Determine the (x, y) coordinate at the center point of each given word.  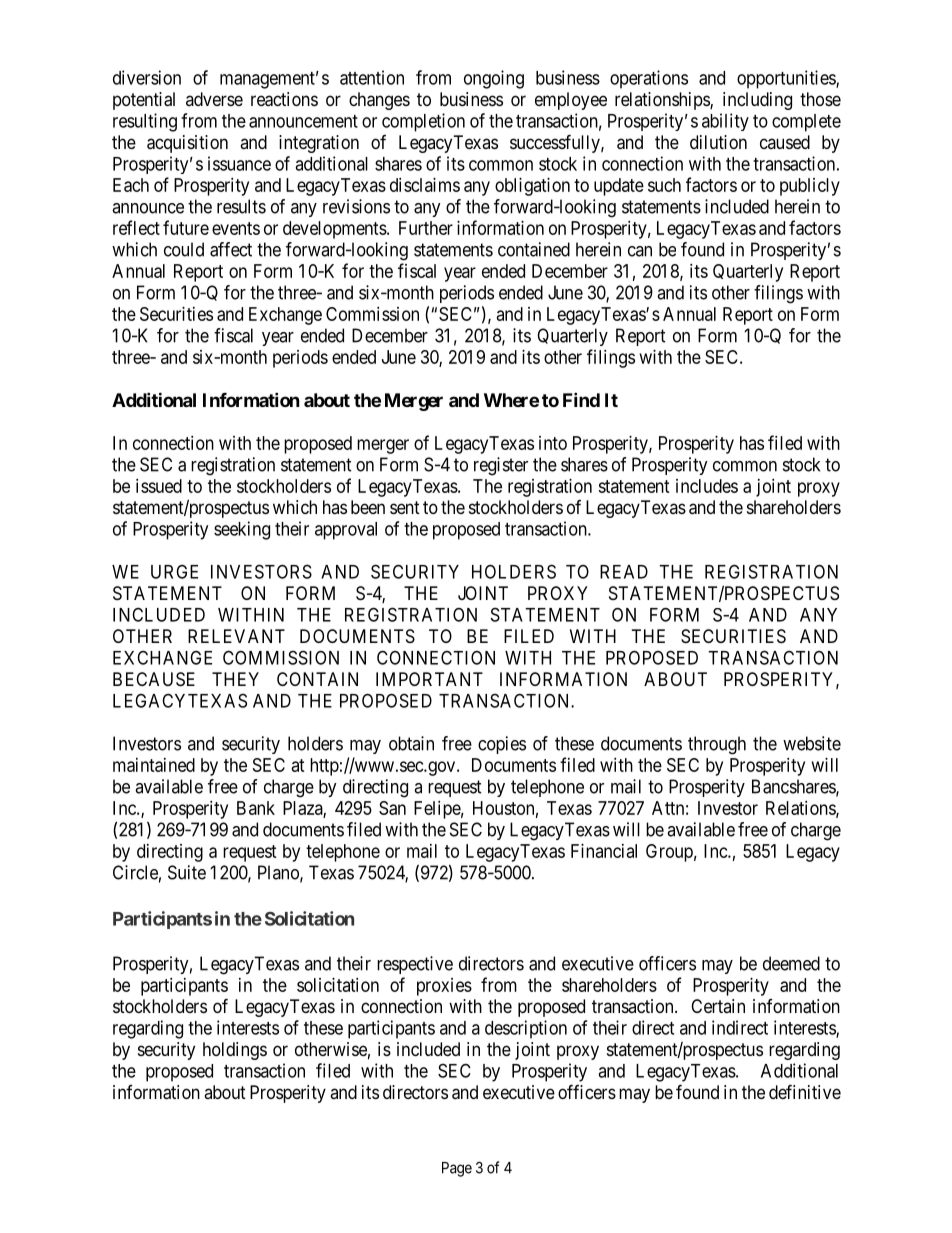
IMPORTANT (429, 679)
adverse (214, 99)
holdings (235, 1051)
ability (725, 122)
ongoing (494, 79)
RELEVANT (236, 636)
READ (624, 572)
